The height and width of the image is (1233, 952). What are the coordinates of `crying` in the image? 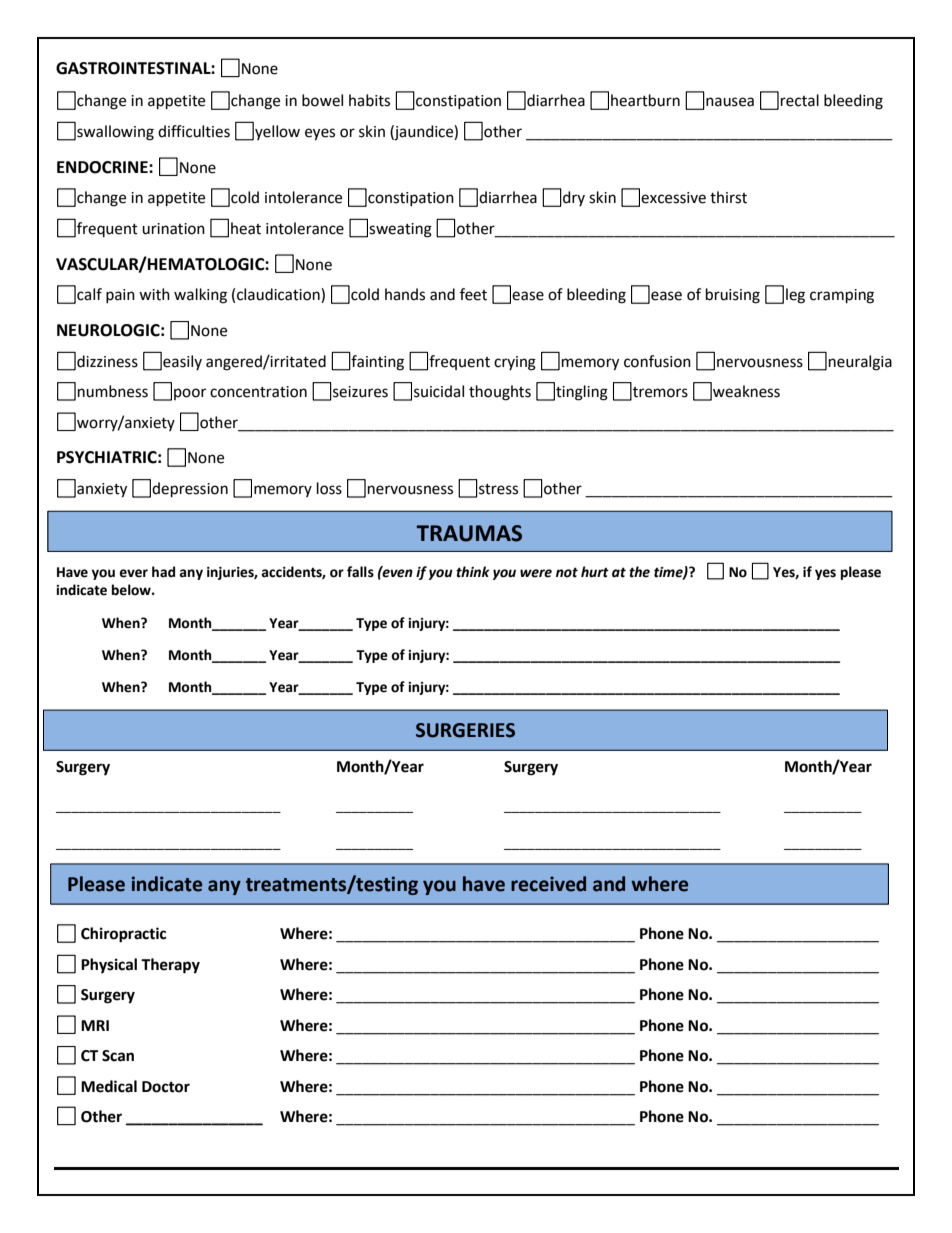 It's located at (515, 363).
